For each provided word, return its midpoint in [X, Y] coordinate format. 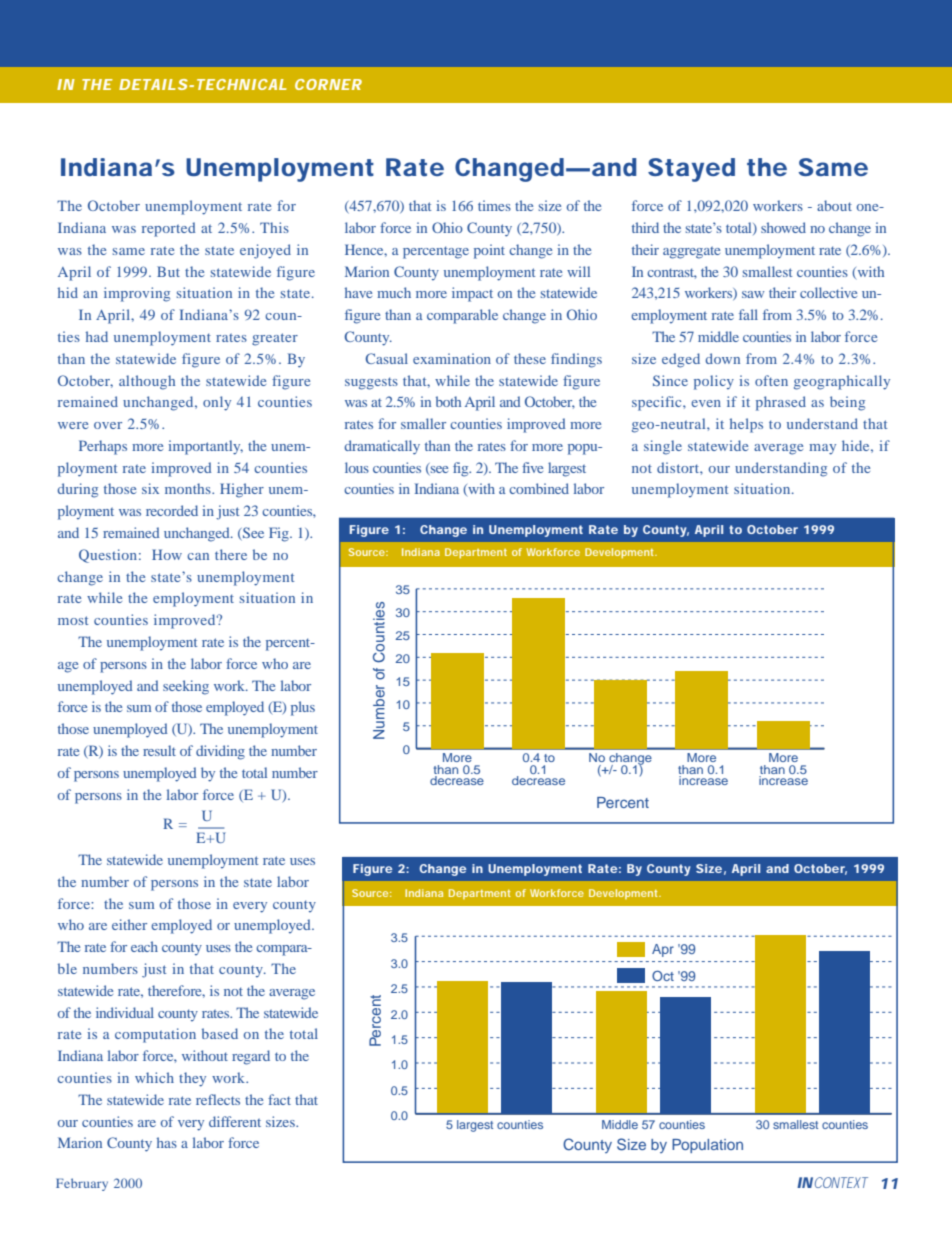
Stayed [691, 170]
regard [251, 1057]
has [167, 1142]
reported [169, 229]
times [494, 205]
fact [279, 1099]
